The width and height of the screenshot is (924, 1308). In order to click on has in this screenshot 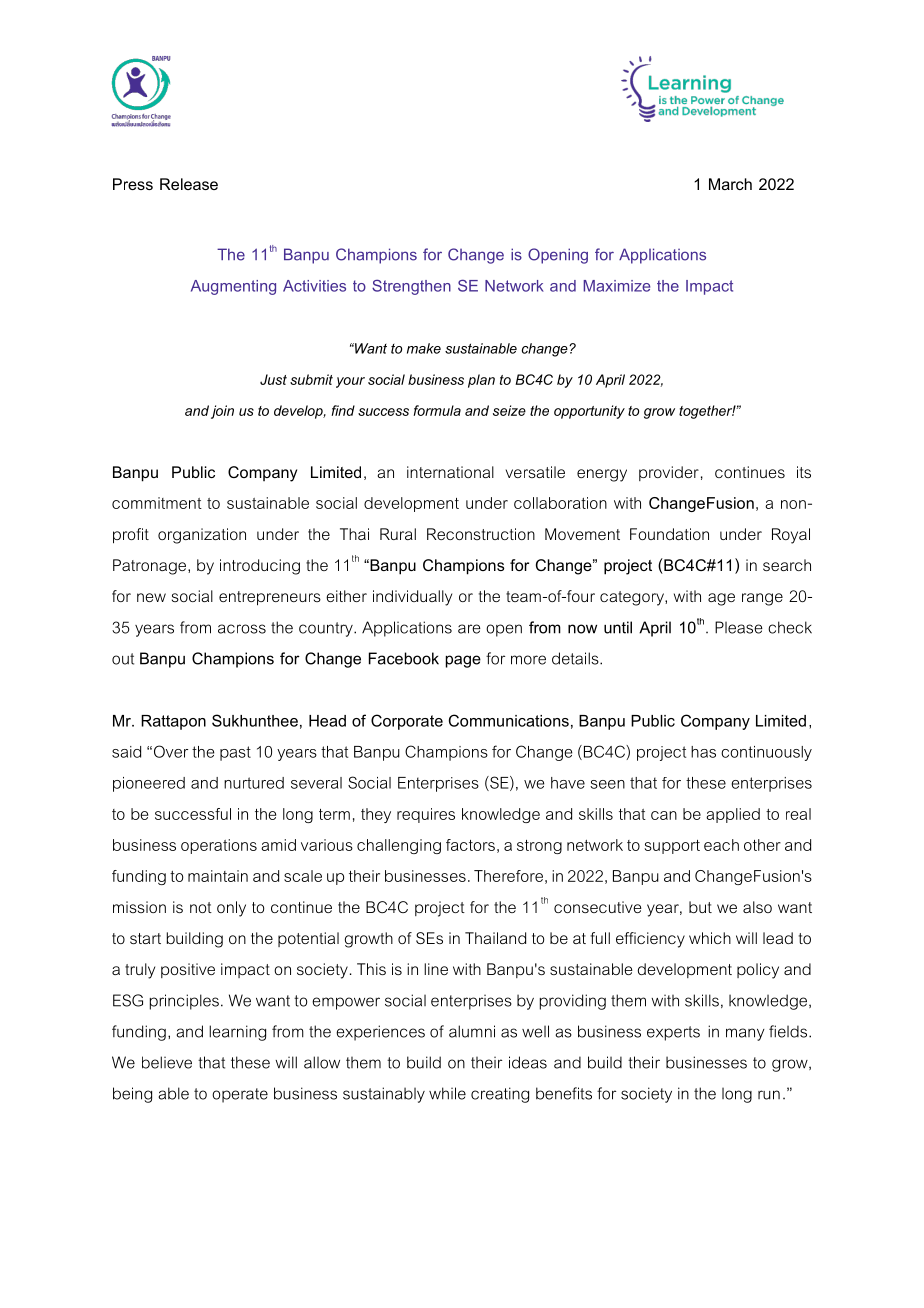, I will do `click(703, 752)`.
